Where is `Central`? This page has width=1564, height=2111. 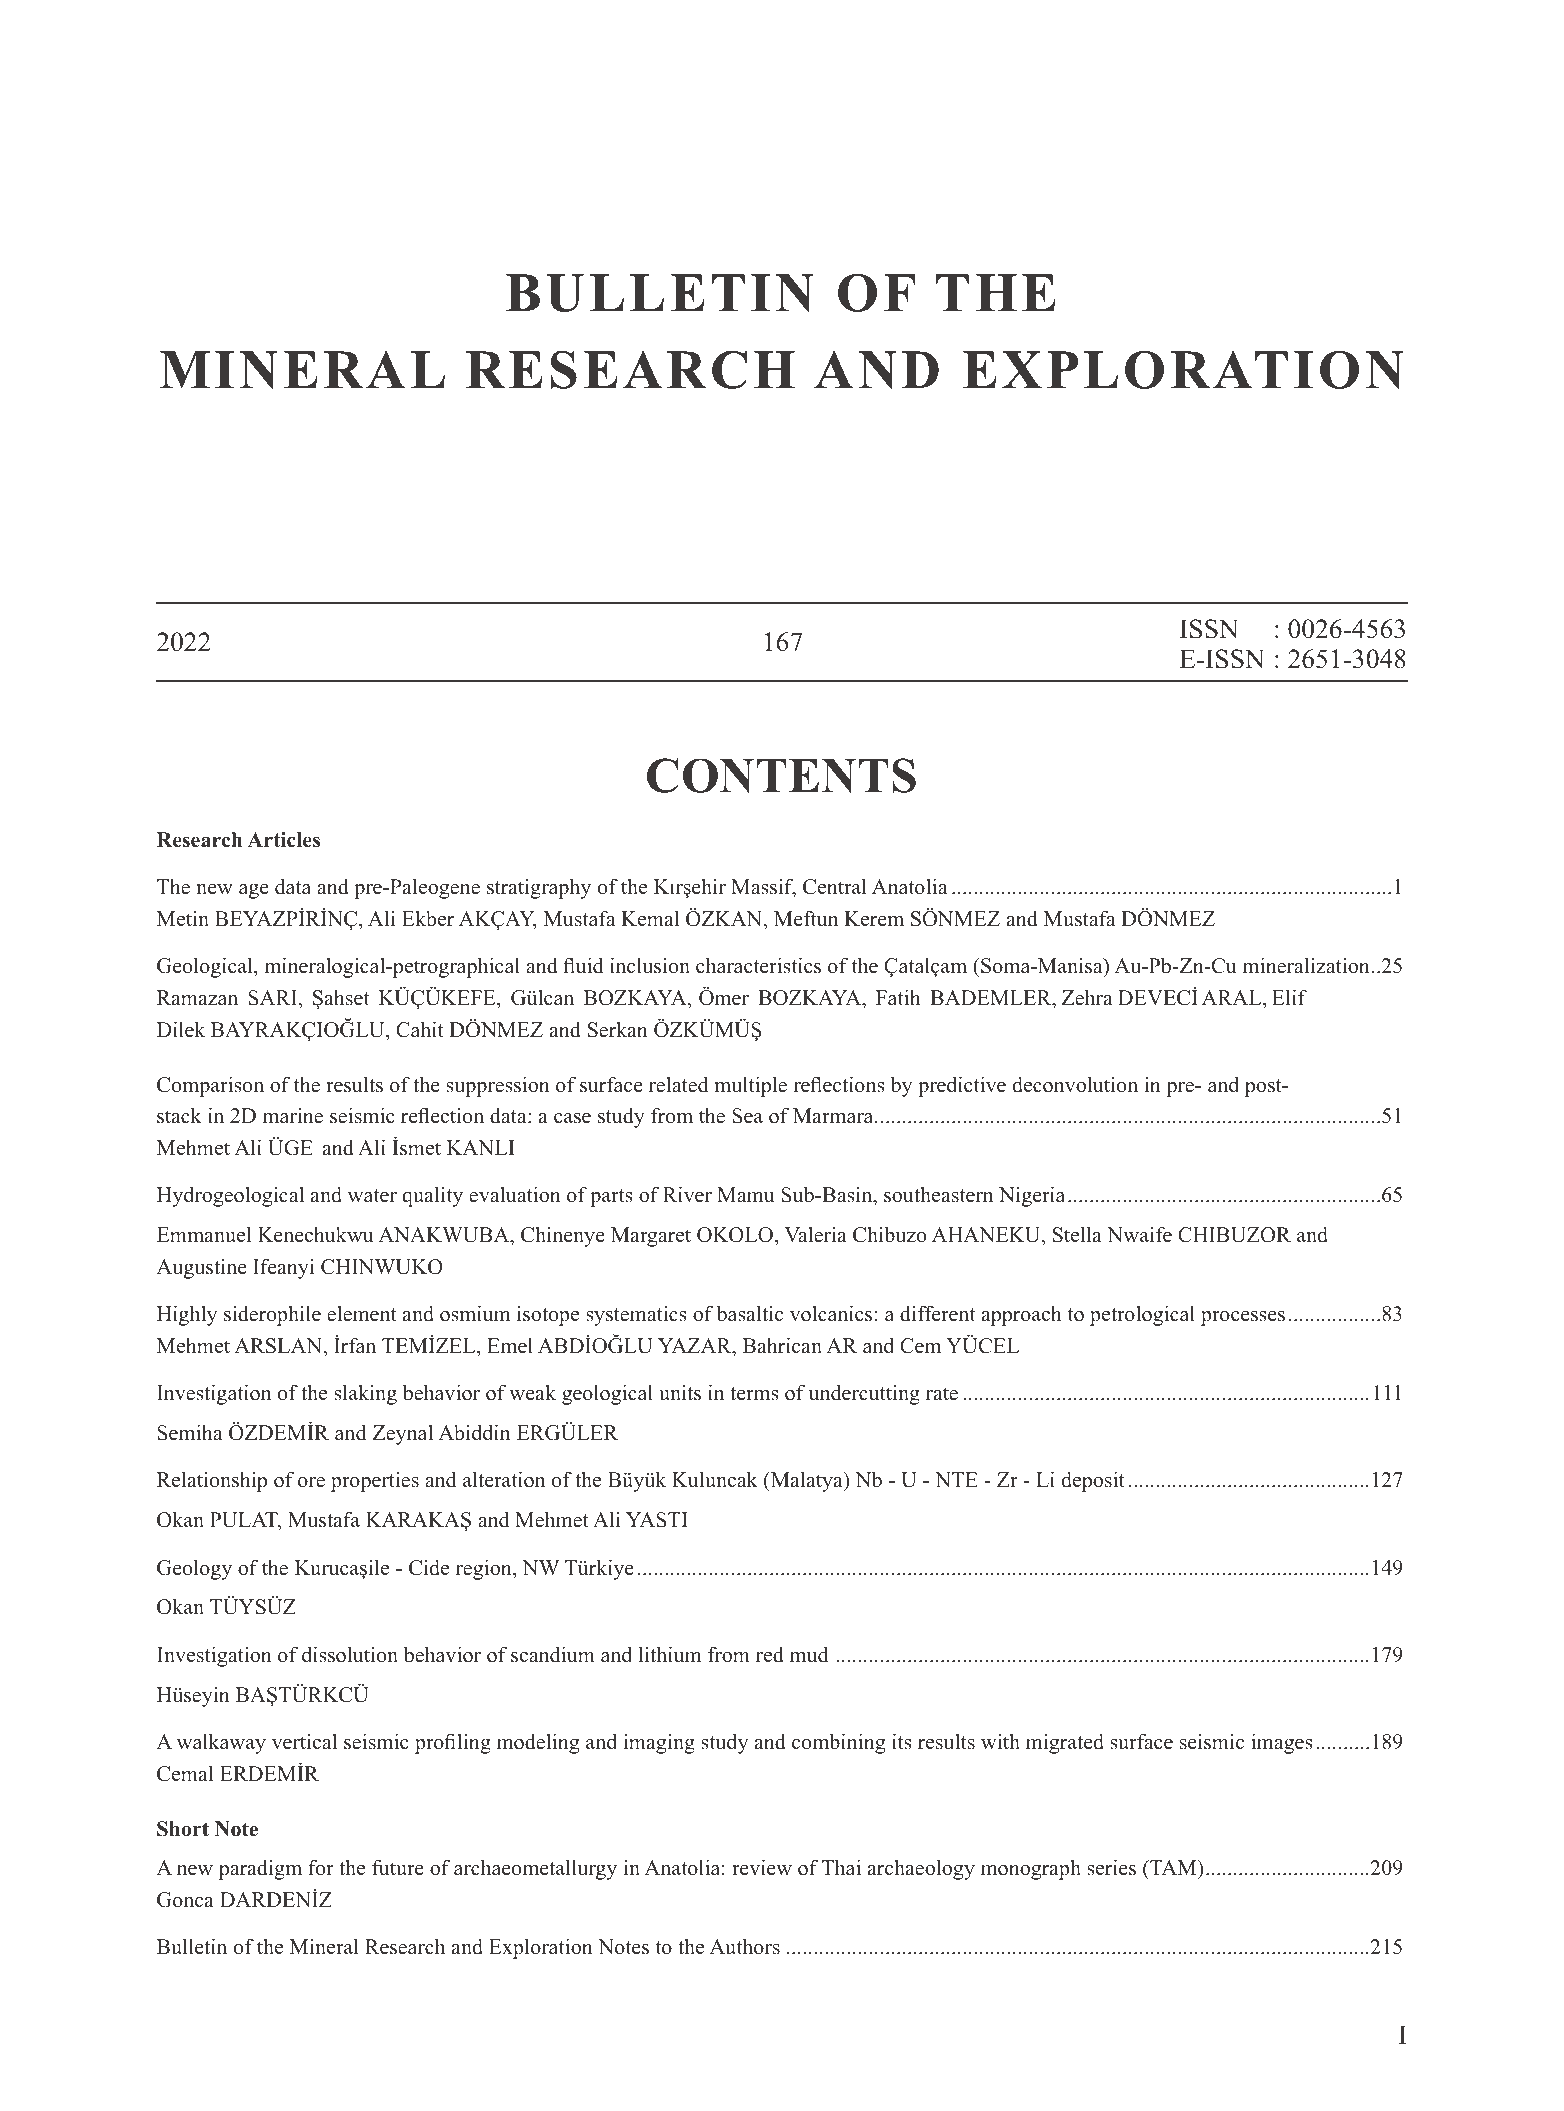 Central is located at coordinates (835, 886).
